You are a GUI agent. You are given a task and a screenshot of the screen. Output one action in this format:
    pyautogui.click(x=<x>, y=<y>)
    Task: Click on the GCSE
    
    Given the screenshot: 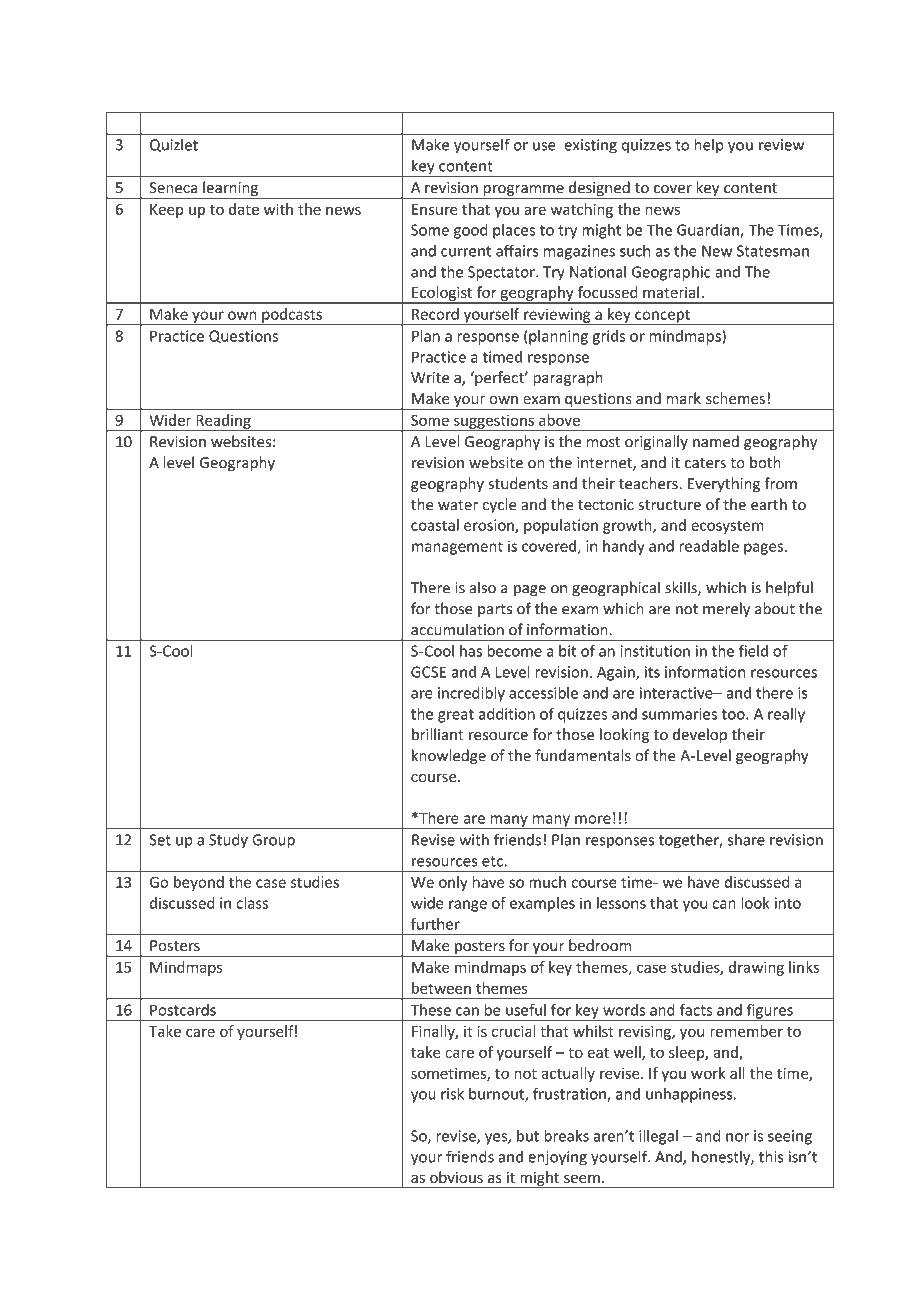 What is the action you would take?
    pyautogui.click(x=428, y=672)
